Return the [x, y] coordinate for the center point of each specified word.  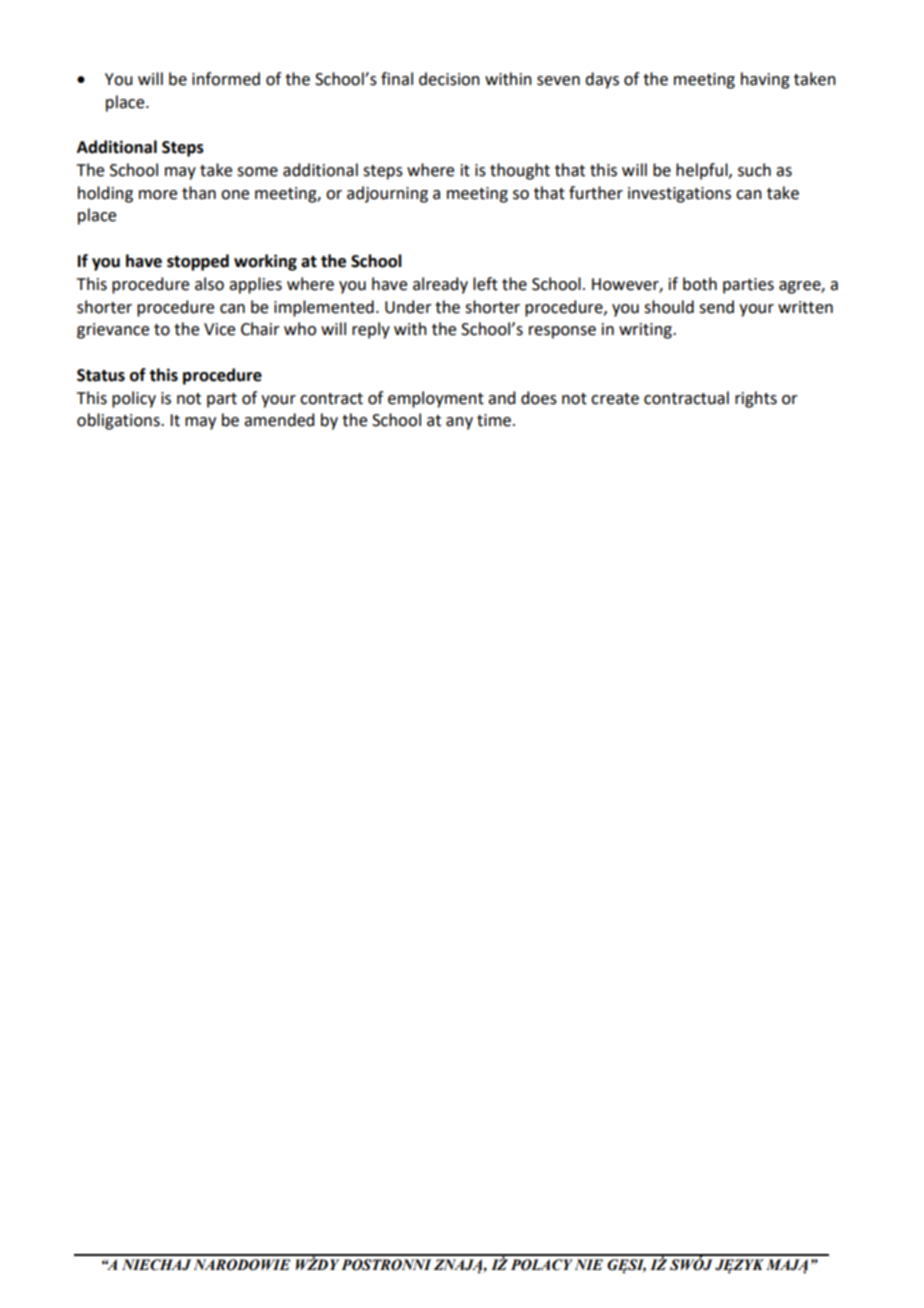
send [716, 307]
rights [756, 399]
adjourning [387, 194]
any [459, 423]
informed [226, 79]
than [199, 193]
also [209, 284]
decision [449, 79]
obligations [119, 421]
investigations [679, 195]
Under [408, 307]
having [765, 80]
